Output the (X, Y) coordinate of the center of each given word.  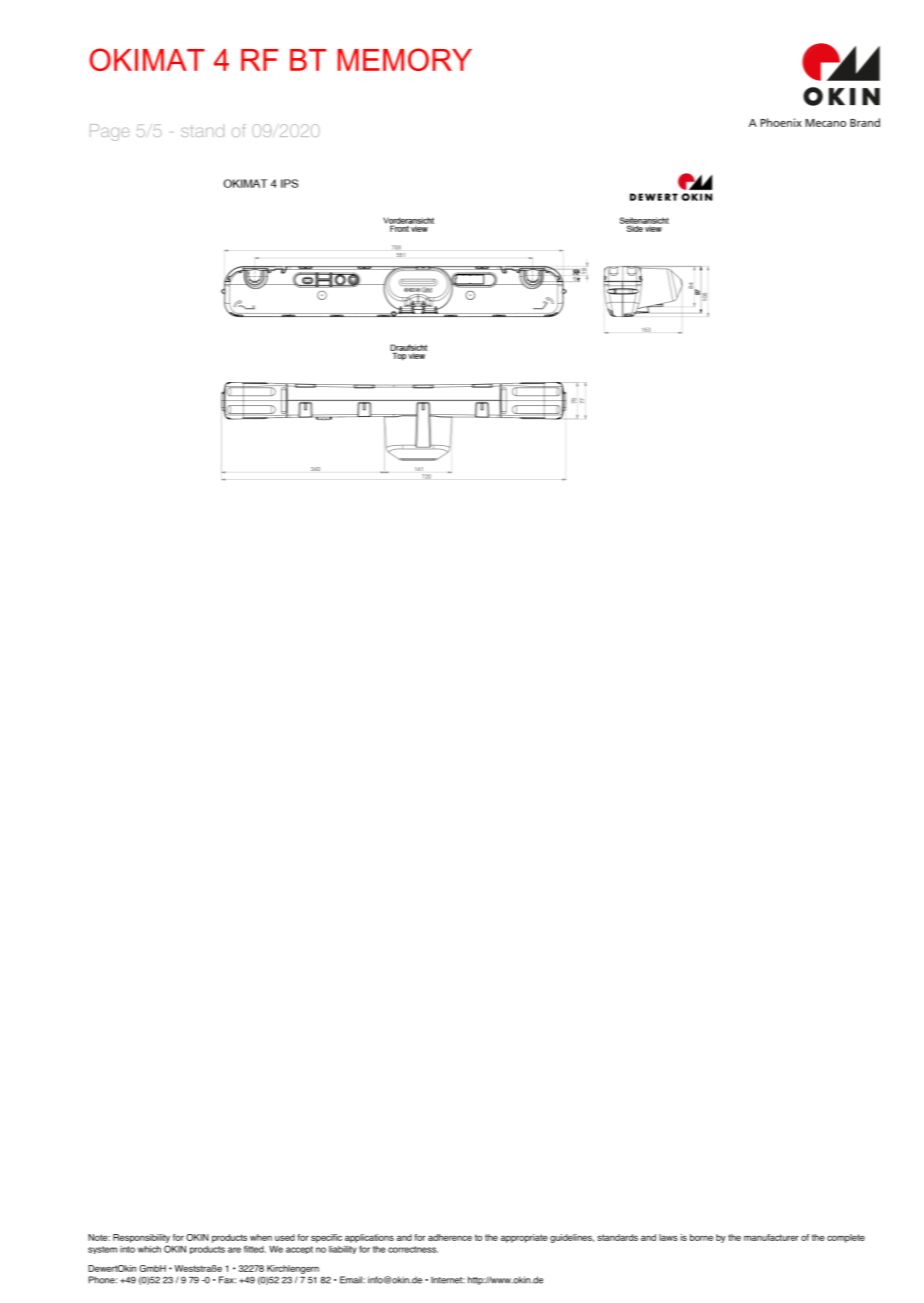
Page (109, 132)
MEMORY (405, 59)
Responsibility (141, 1238)
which (149, 1249)
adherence (450, 1237)
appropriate (524, 1238)
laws (668, 1237)
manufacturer (771, 1237)
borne (701, 1237)
